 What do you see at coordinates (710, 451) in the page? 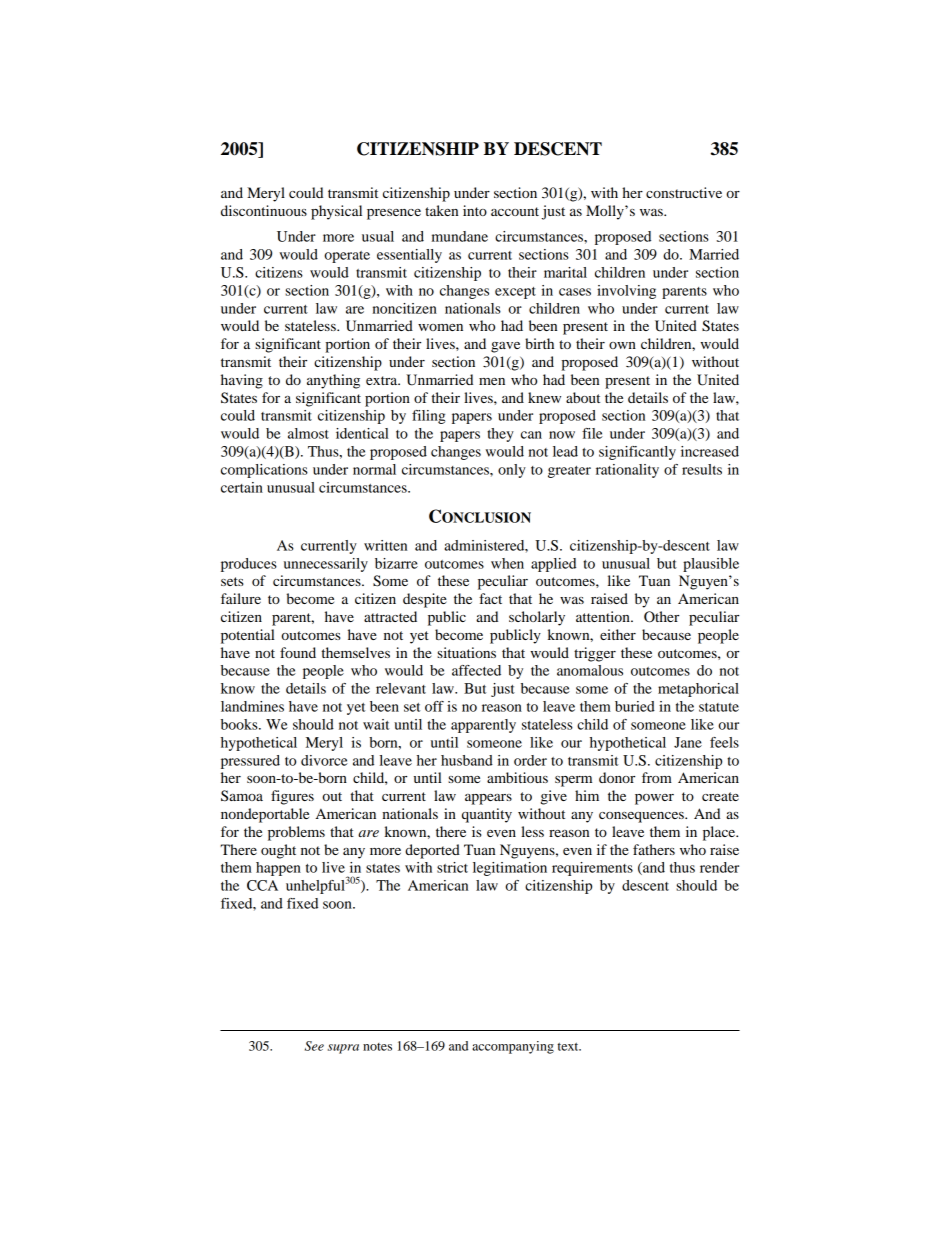
I see `increased` at bounding box center [710, 451].
